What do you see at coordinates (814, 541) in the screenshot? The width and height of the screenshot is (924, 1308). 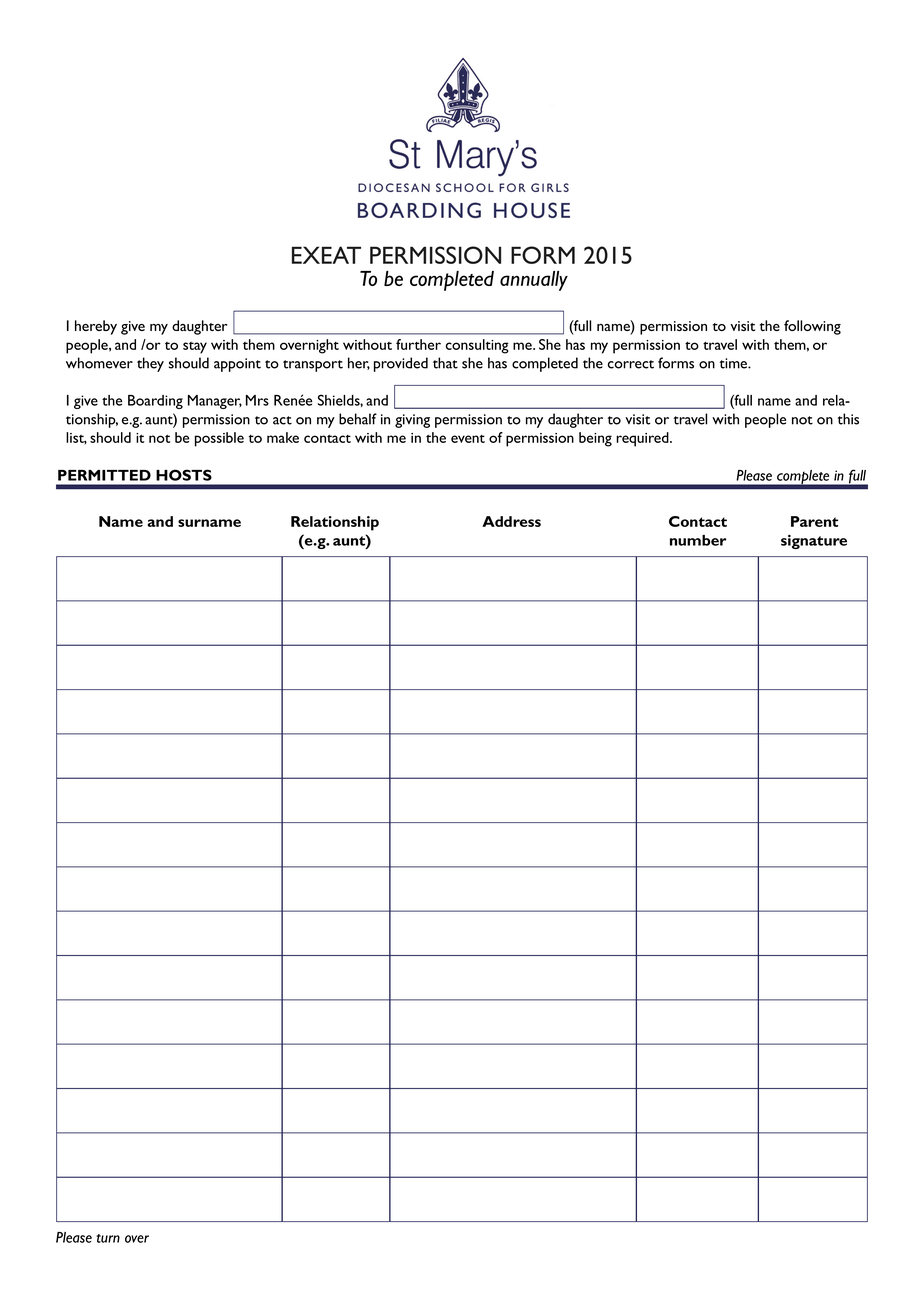 I see `signature` at bounding box center [814, 541].
